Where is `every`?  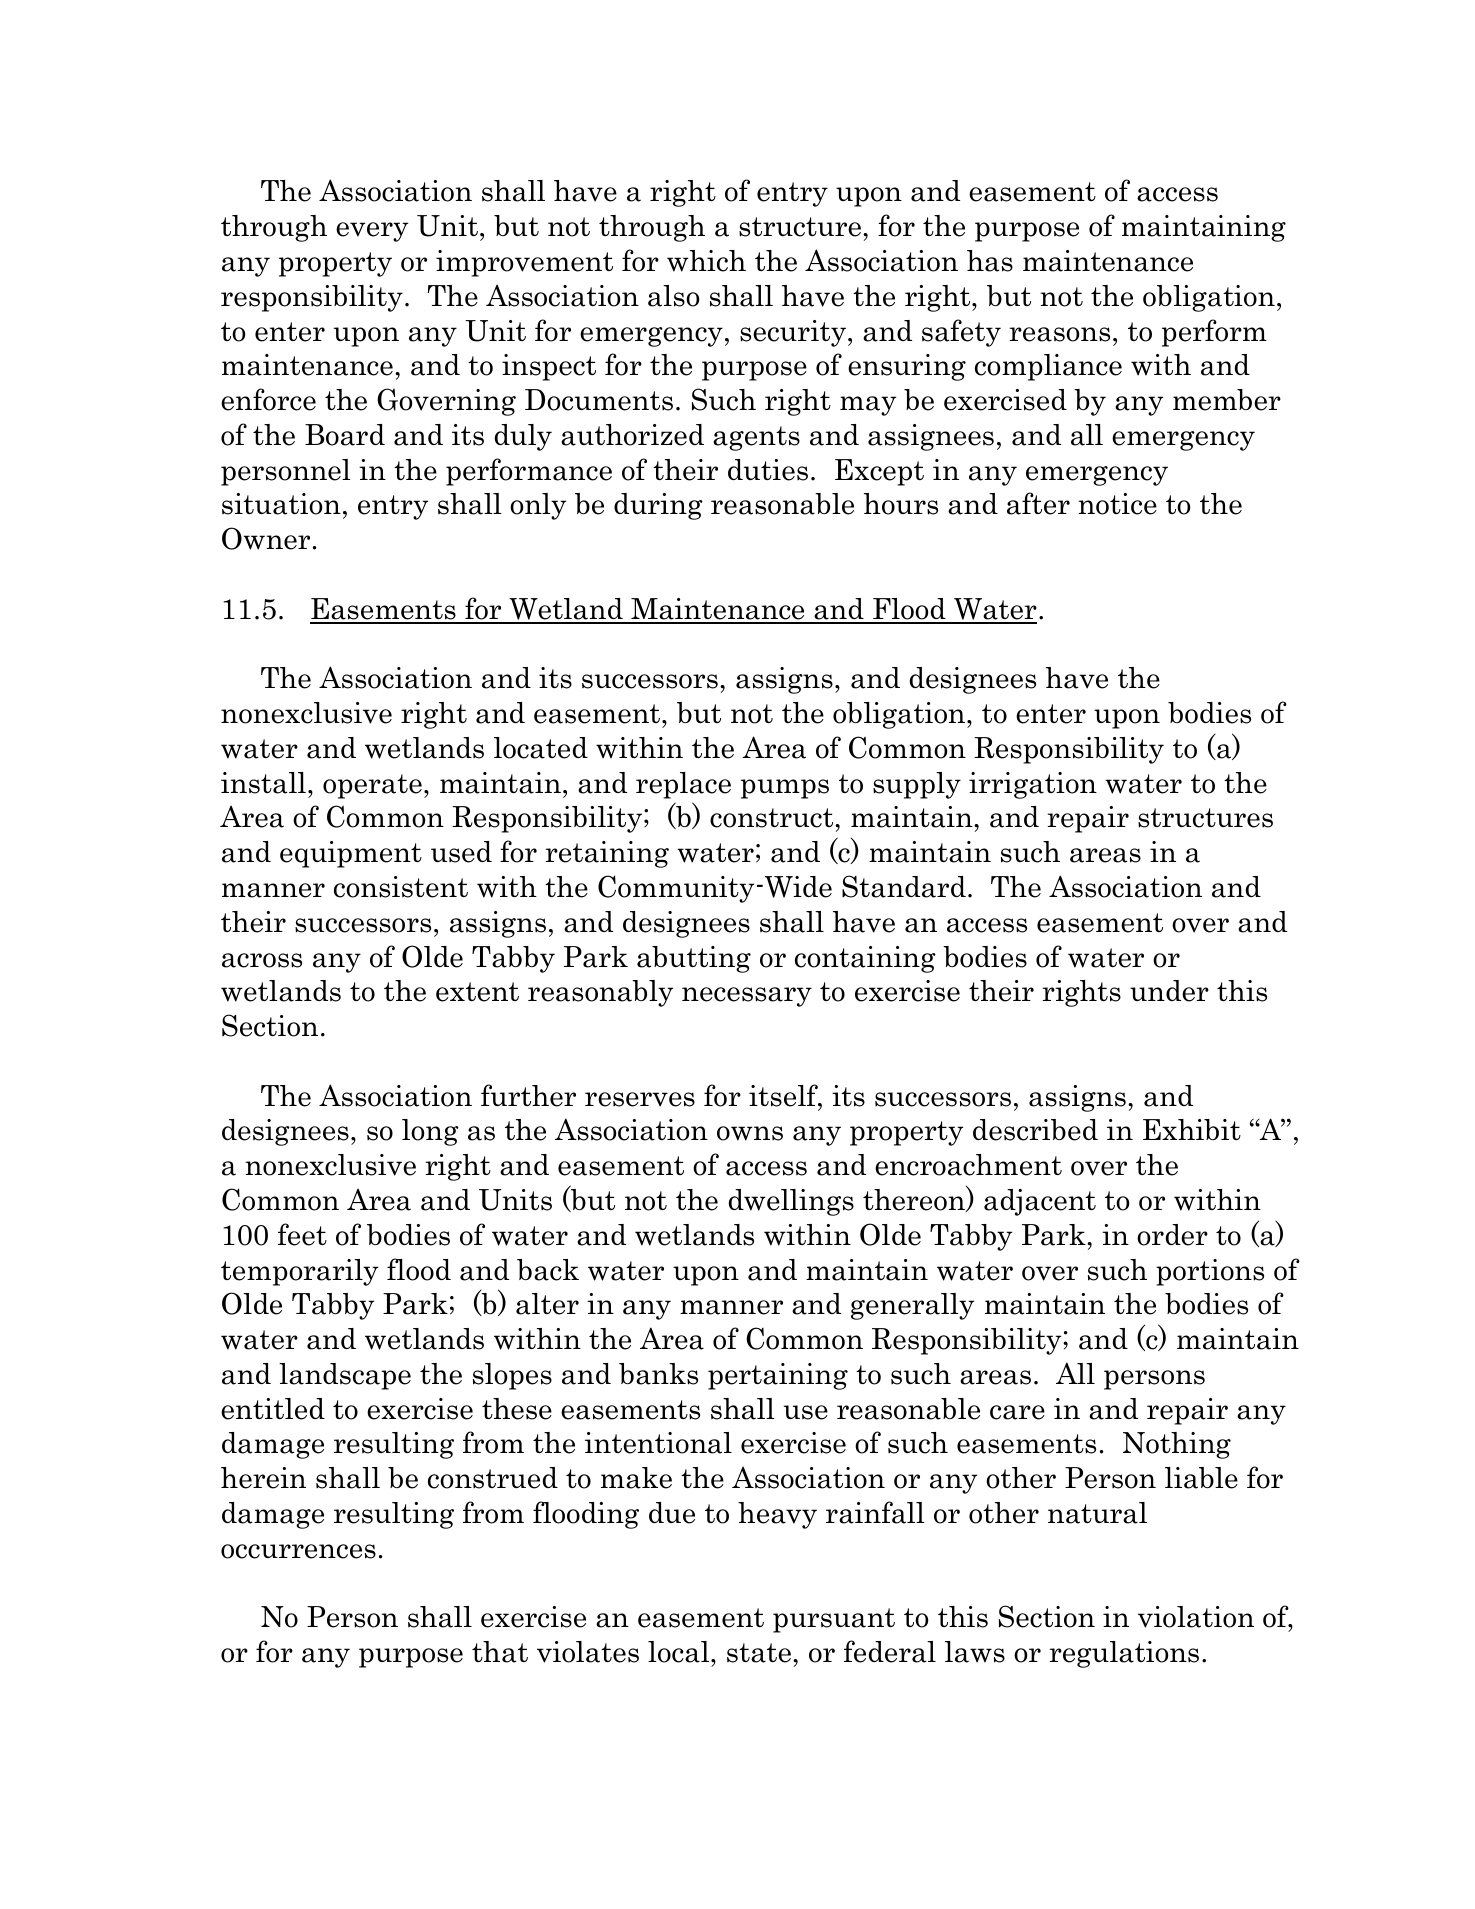 every is located at coordinates (372, 232).
